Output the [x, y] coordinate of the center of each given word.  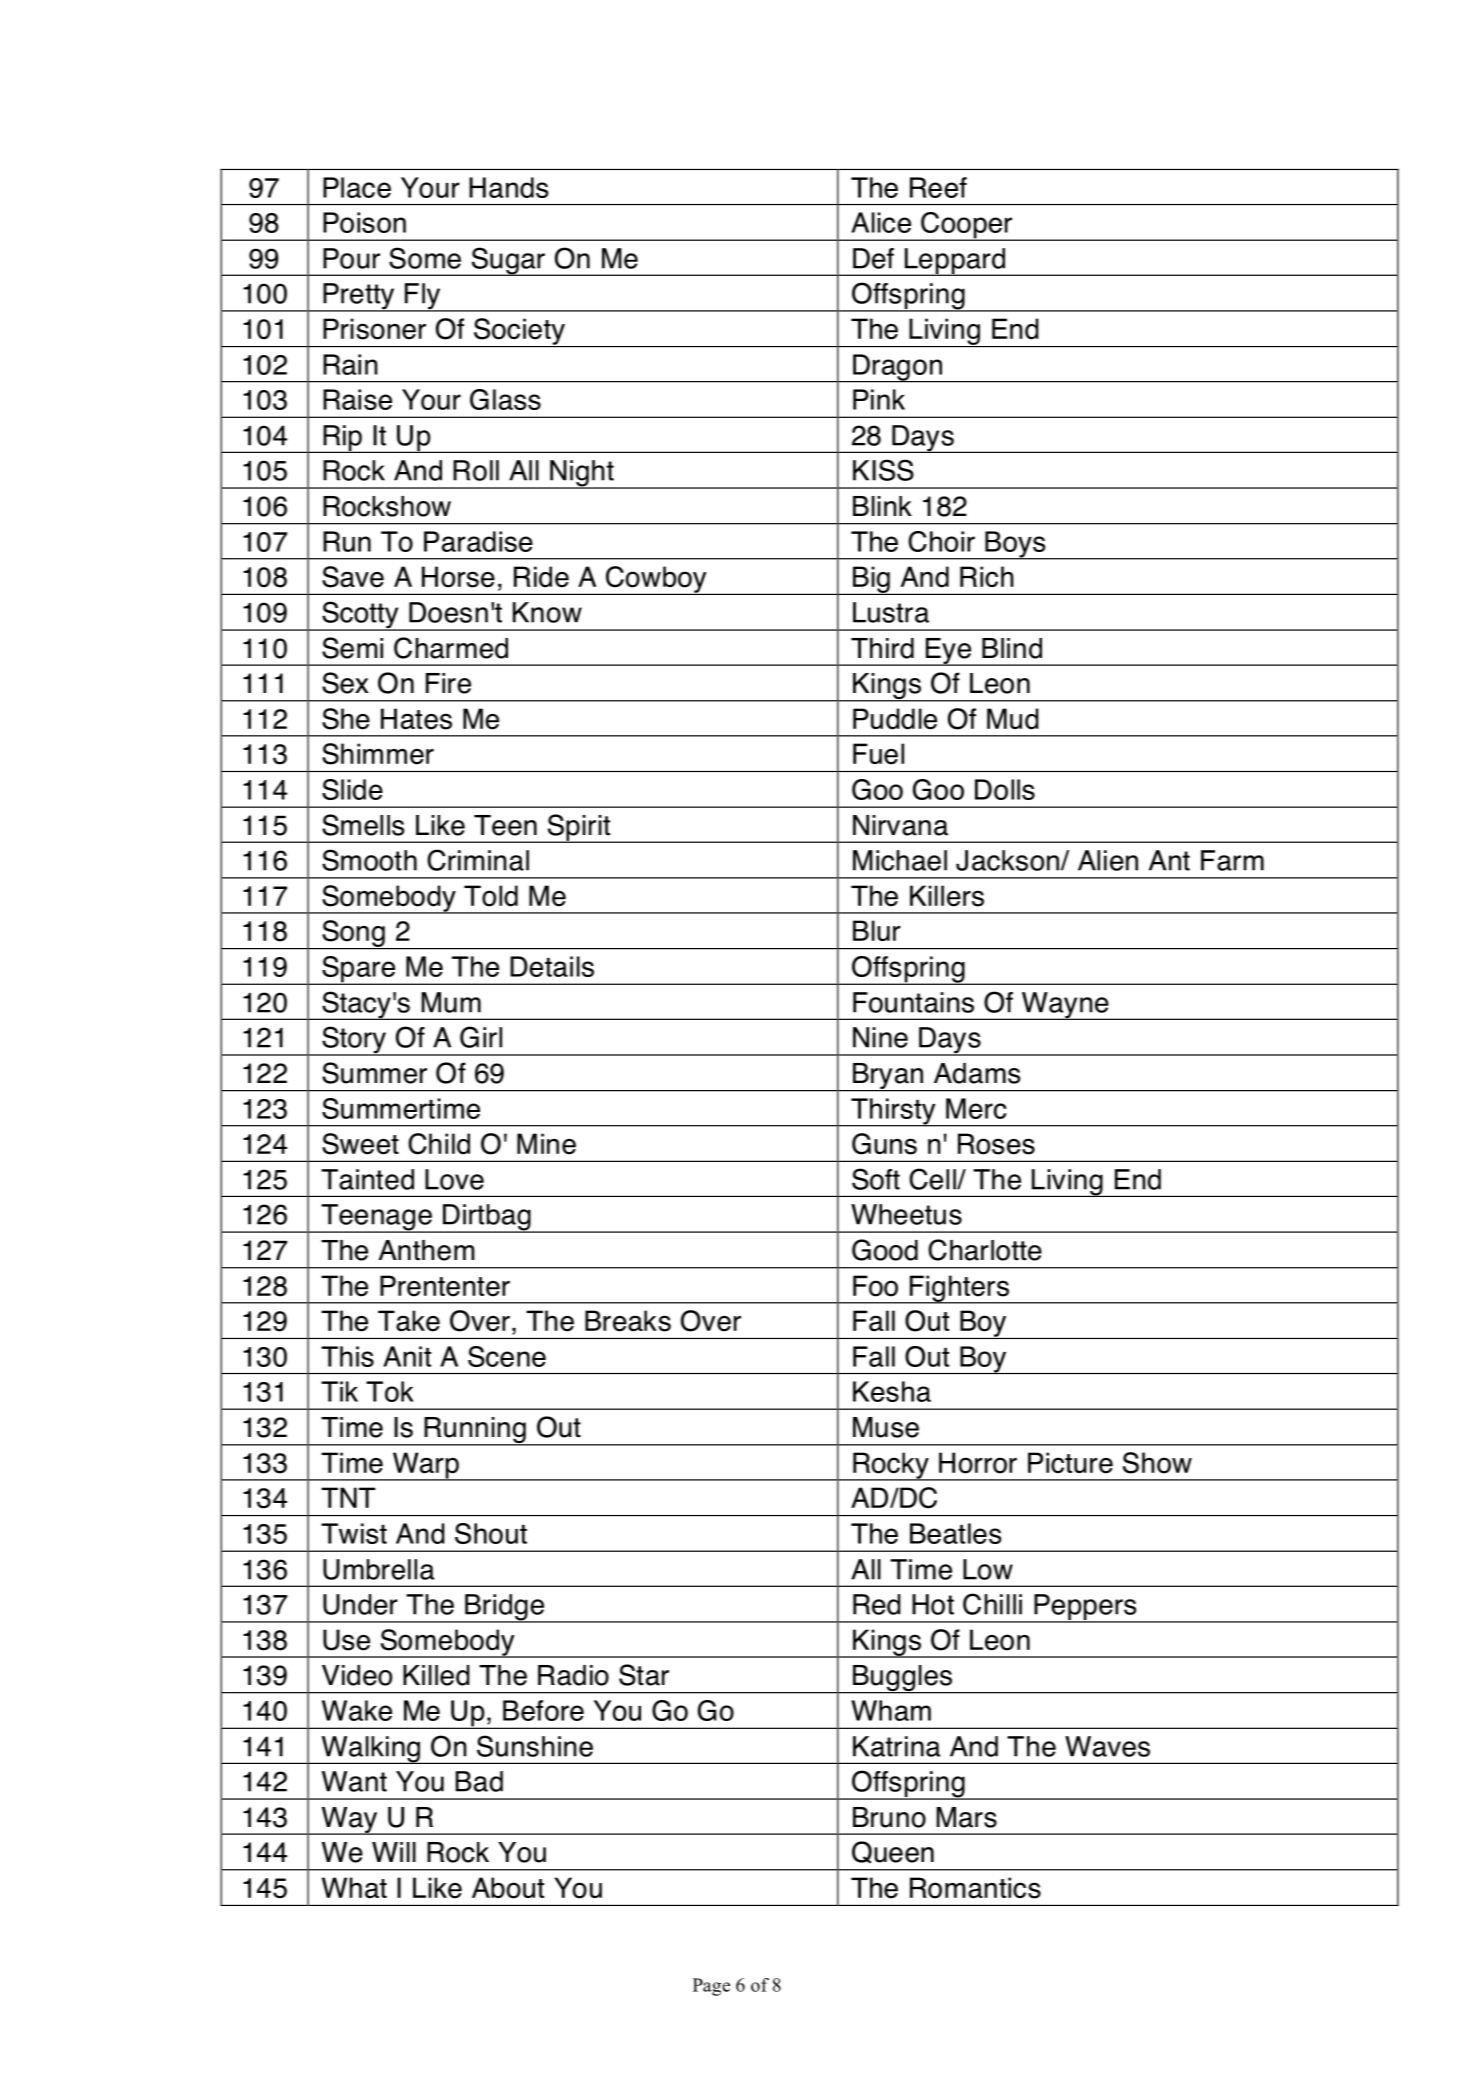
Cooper [967, 226]
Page [711, 1987]
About [508, 1888]
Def [873, 258]
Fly [423, 297]
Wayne [1065, 1006]
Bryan [888, 1077]
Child [439, 1144]
